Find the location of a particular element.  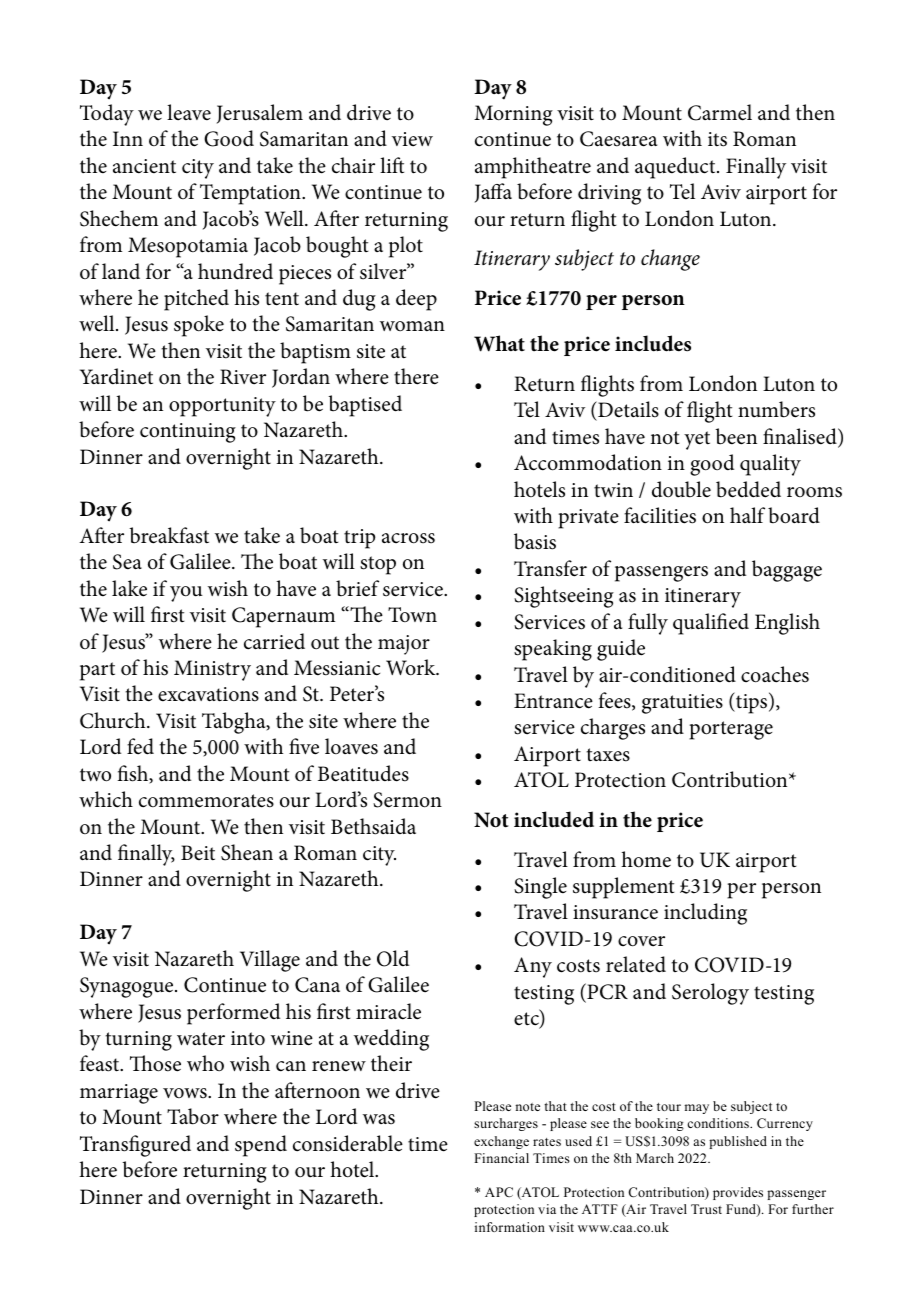

includes is located at coordinates (653, 343).
